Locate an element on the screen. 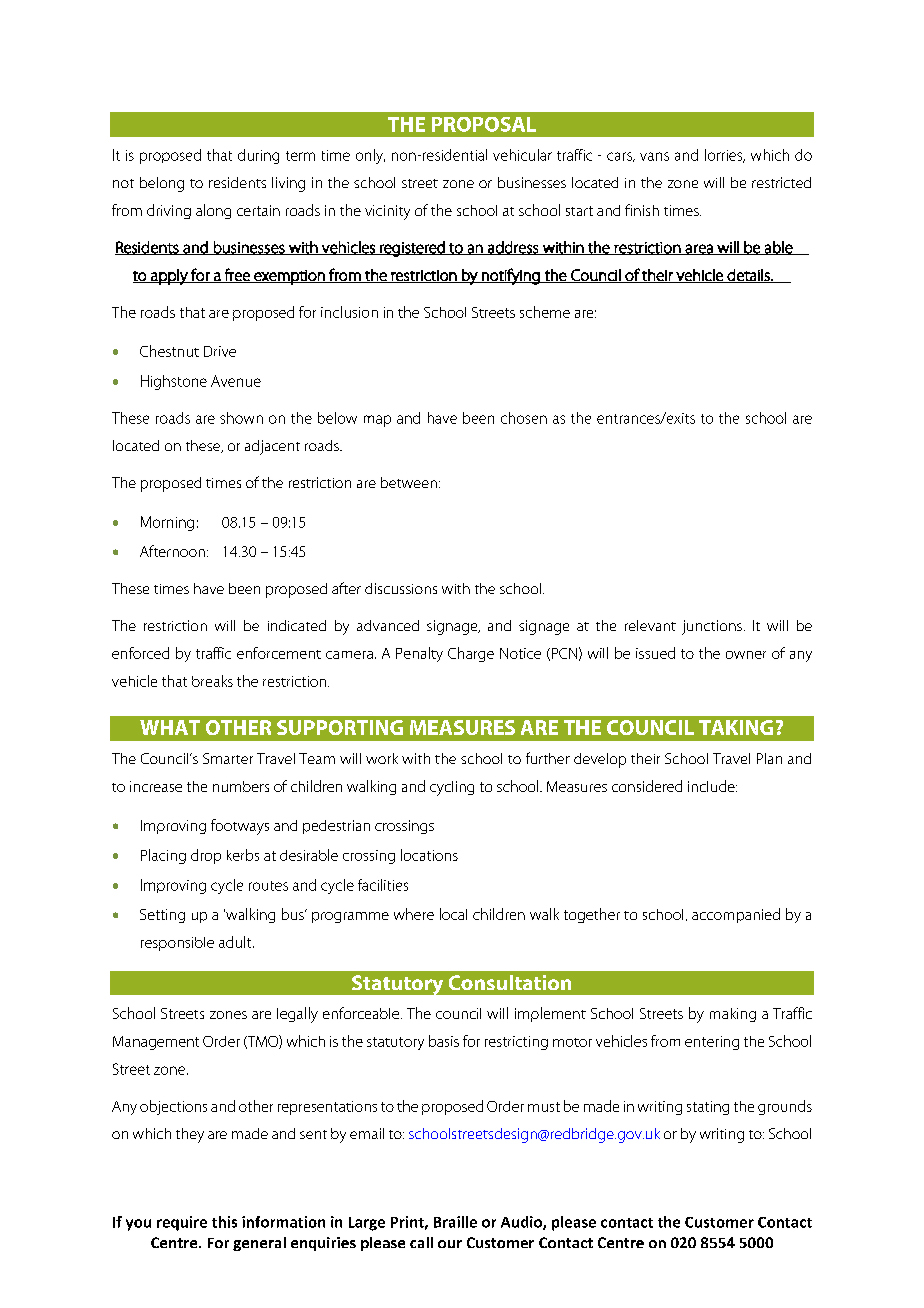 The height and width of the screenshot is (1308, 924). adult is located at coordinates (236, 942).
